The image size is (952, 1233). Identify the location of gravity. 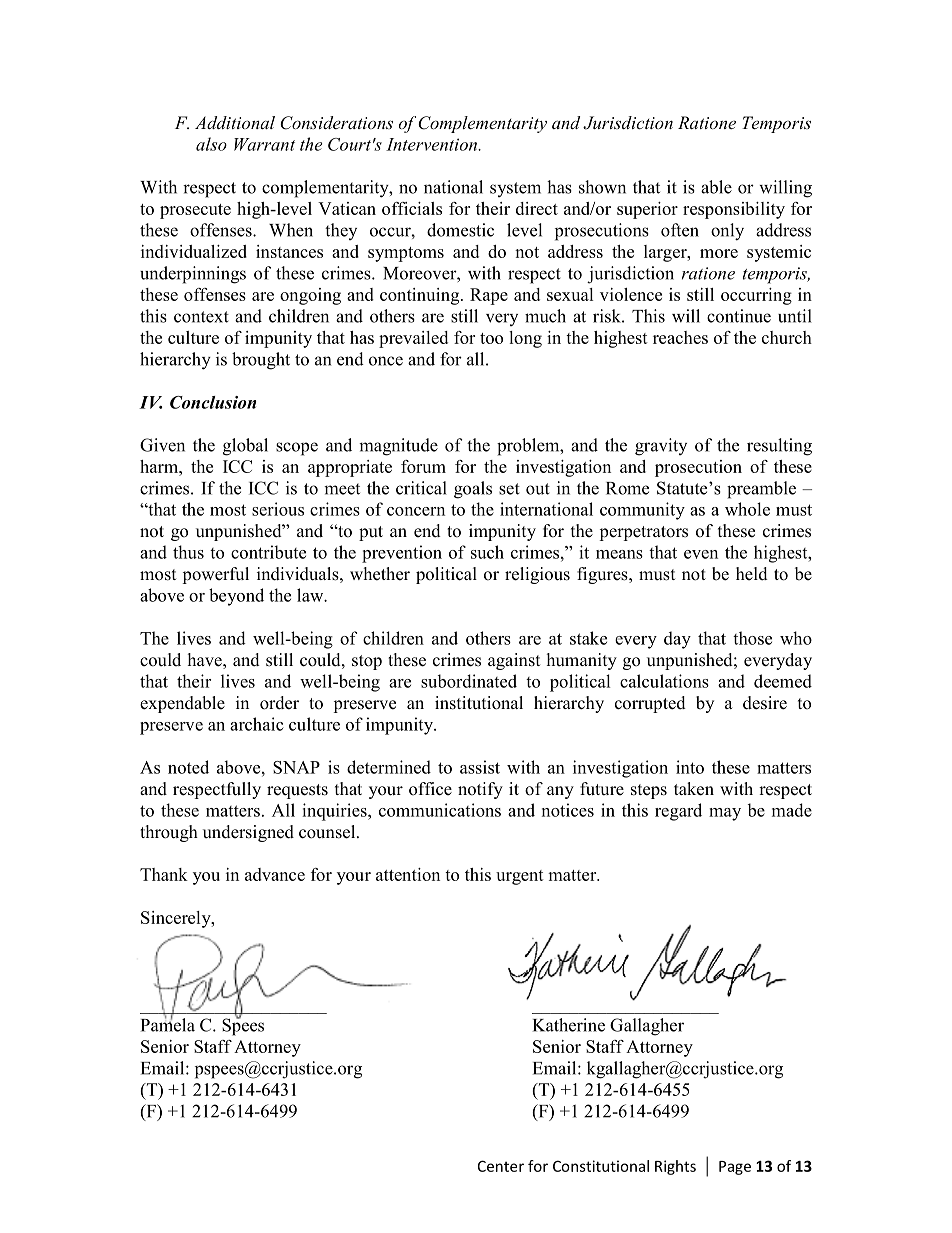
(661, 447).
